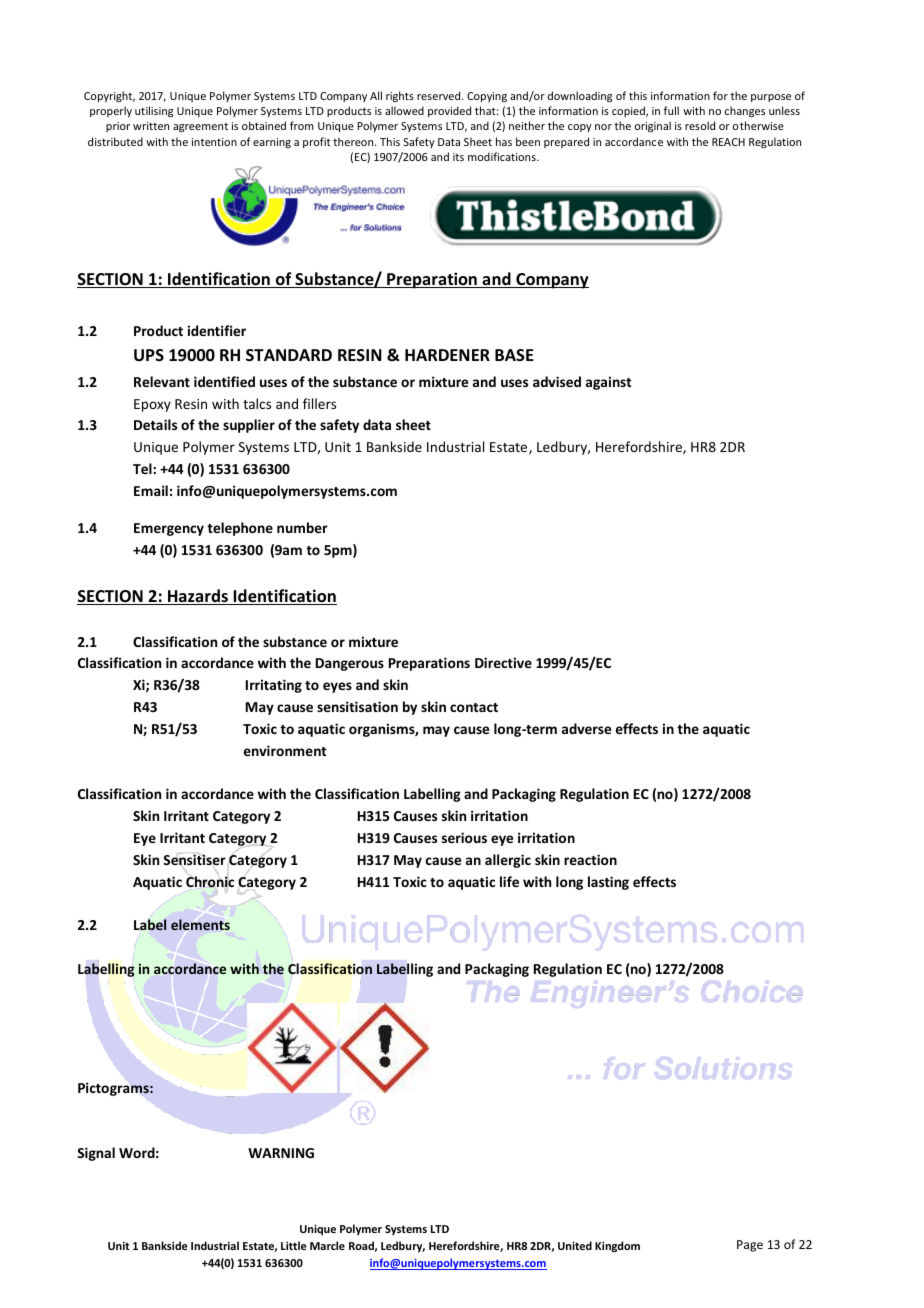 The height and width of the screenshot is (1308, 924). Describe the element at coordinates (608, 383) in the screenshot. I see `against` at that location.
